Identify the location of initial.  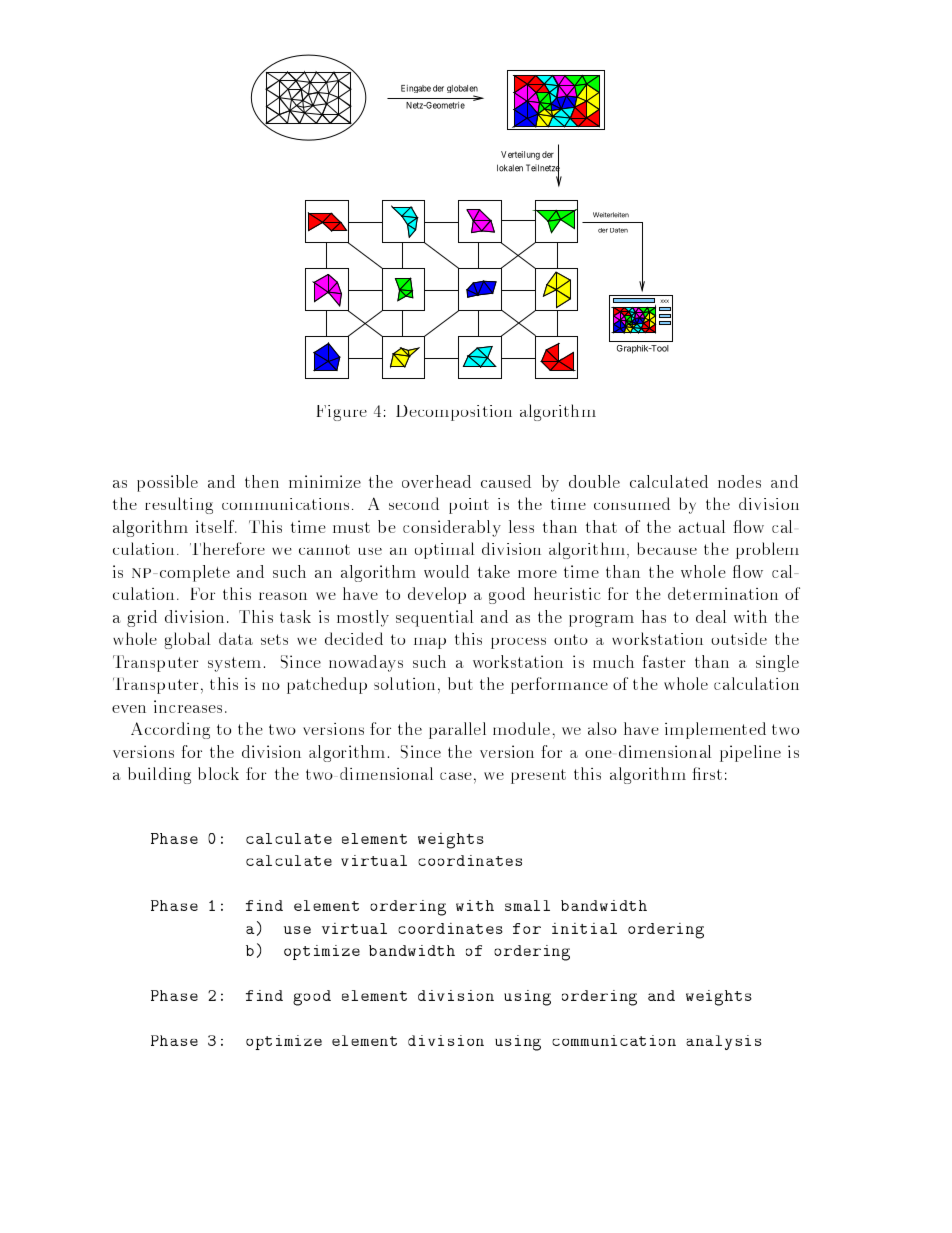
(584, 928).
